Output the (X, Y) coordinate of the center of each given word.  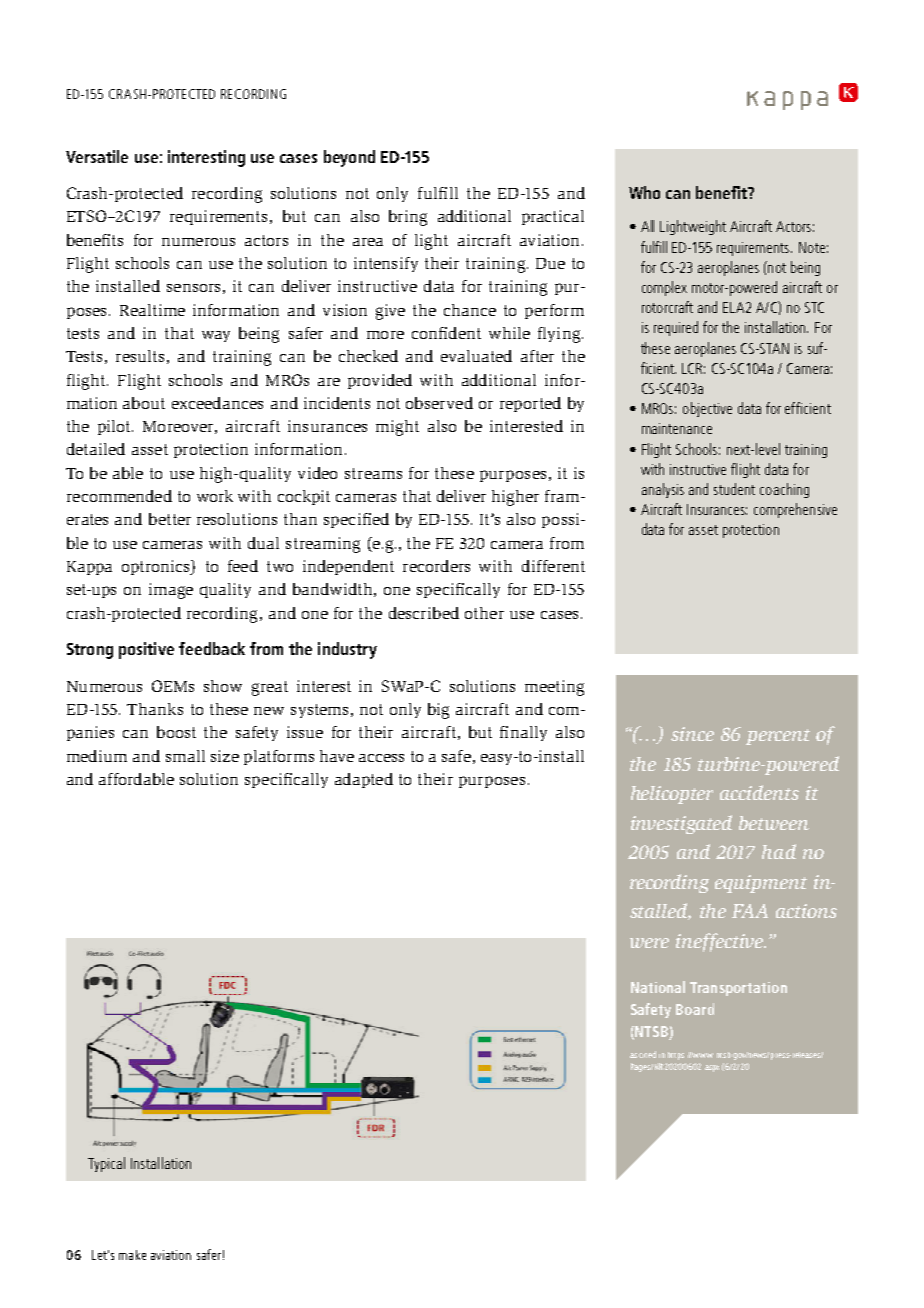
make (132, 1255)
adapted (364, 780)
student (734, 489)
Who (644, 192)
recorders (436, 566)
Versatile (97, 156)
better (170, 519)
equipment (761, 884)
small (185, 756)
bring (408, 218)
